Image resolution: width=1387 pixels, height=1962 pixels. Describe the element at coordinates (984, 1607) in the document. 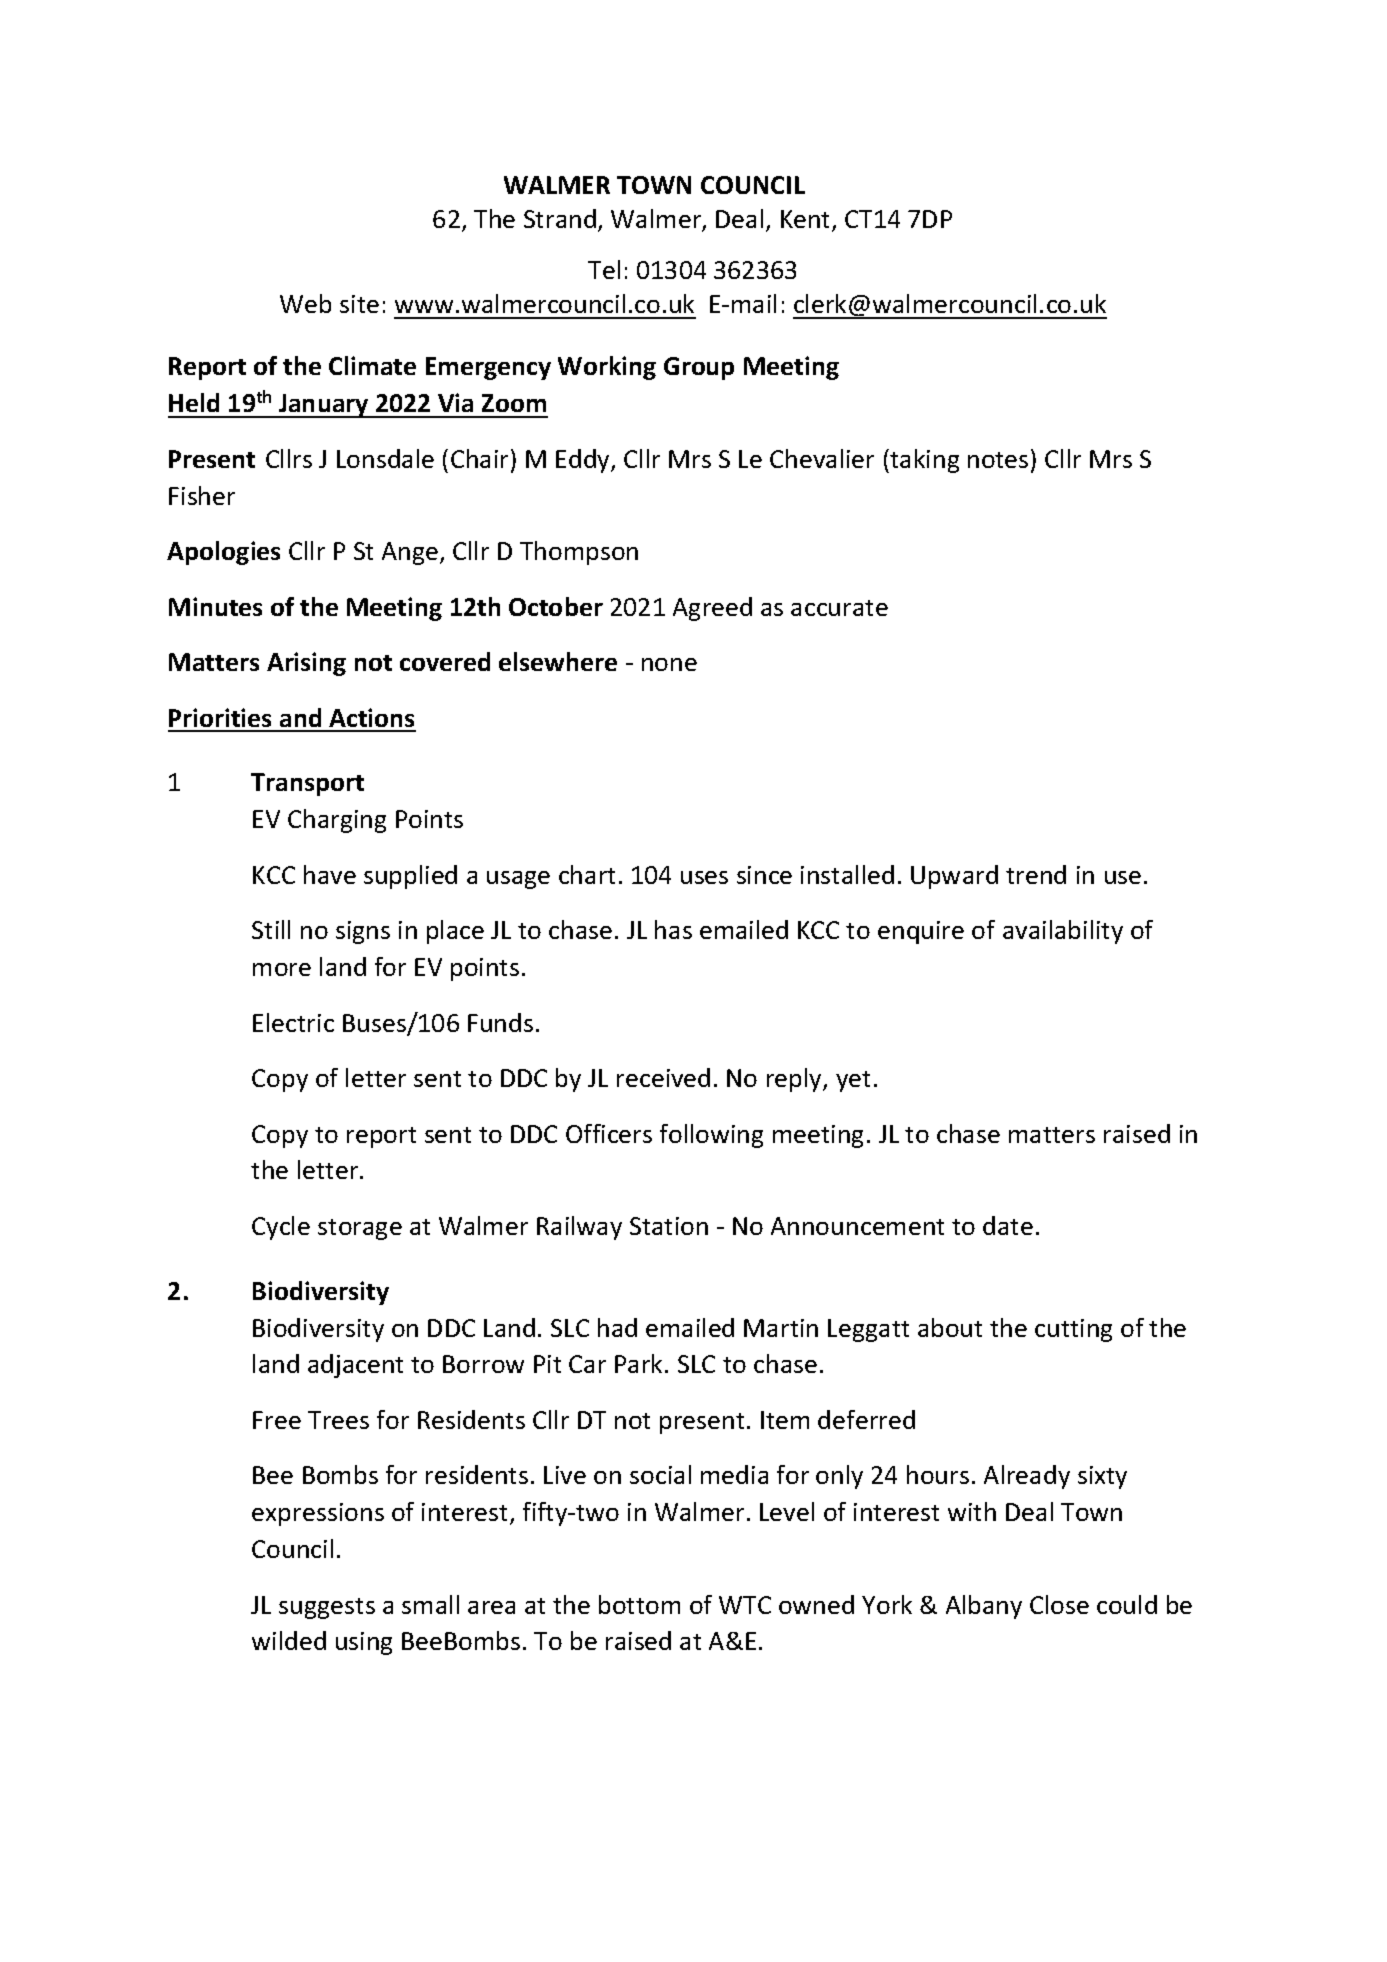

I see `Albany` at that location.
